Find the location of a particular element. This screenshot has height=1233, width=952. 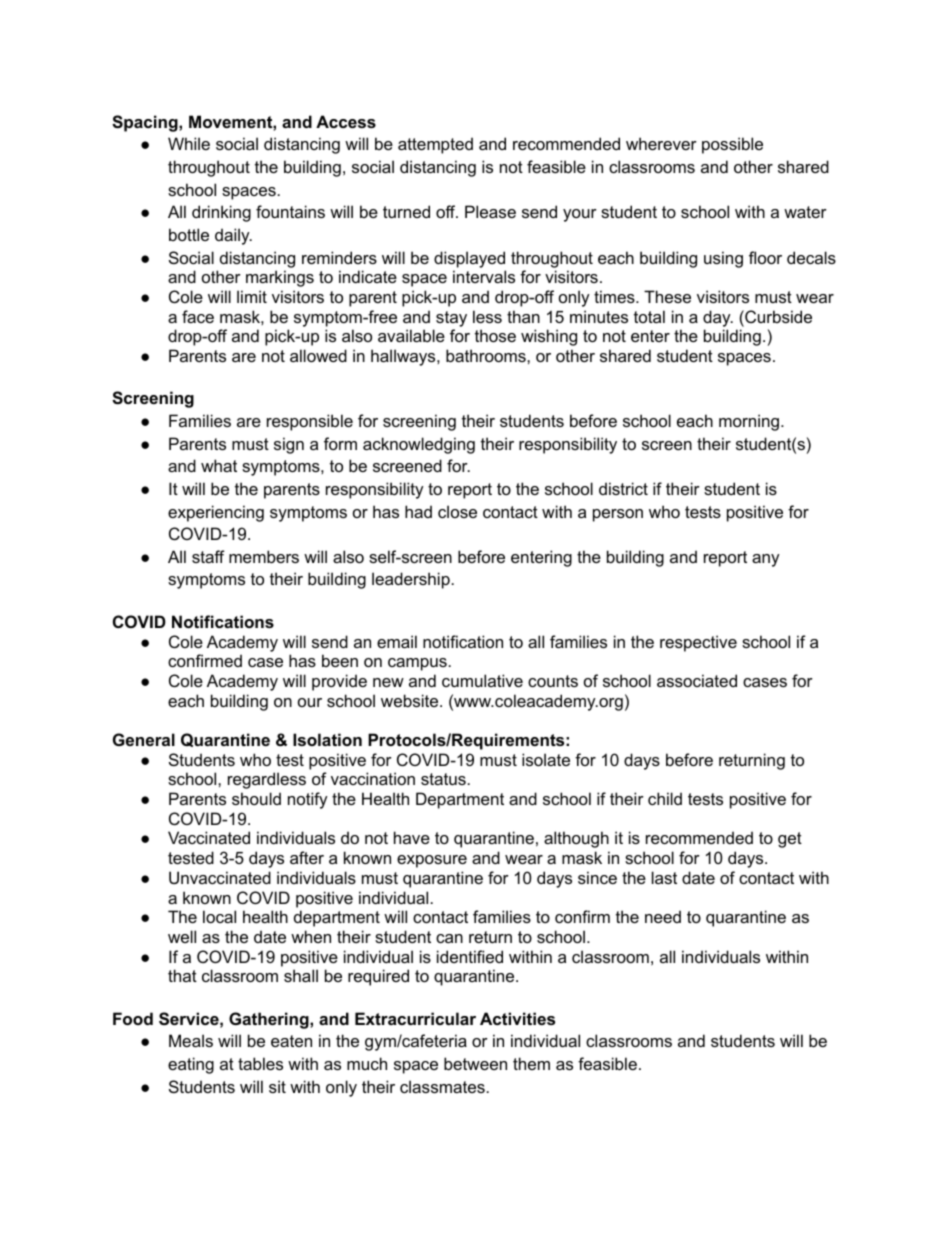

what is located at coordinates (219, 465).
